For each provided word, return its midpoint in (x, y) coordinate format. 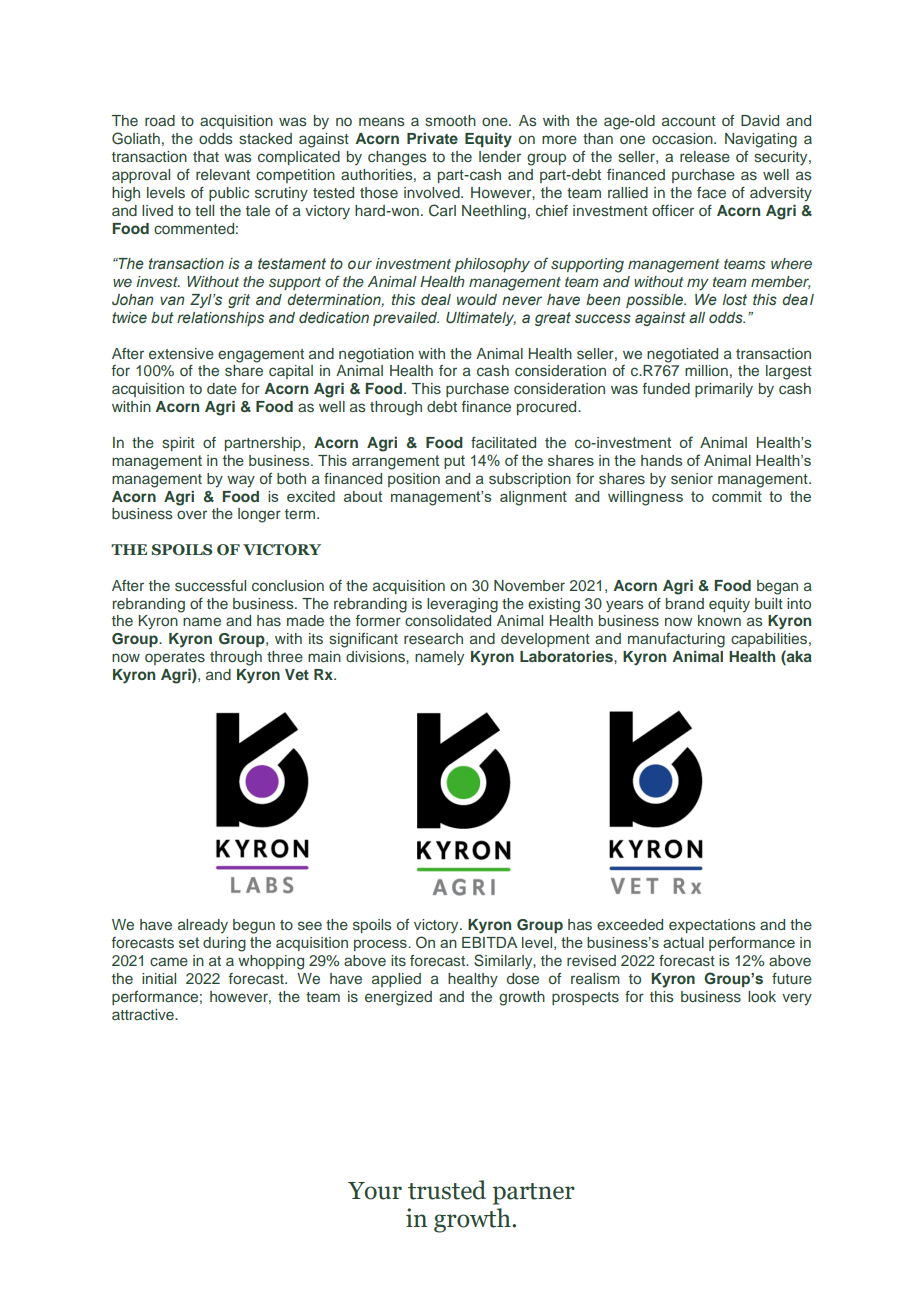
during (224, 944)
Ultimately (481, 319)
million (706, 370)
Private (432, 138)
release (705, 157)
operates (175, 658)
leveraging (462, 605)
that (206, 156)
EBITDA (489, 942)
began (777, 587)
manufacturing (676, 640)
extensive (181, 353)
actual (683, 942)
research (433, 638)
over (192, 514)
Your (375, 1191)
